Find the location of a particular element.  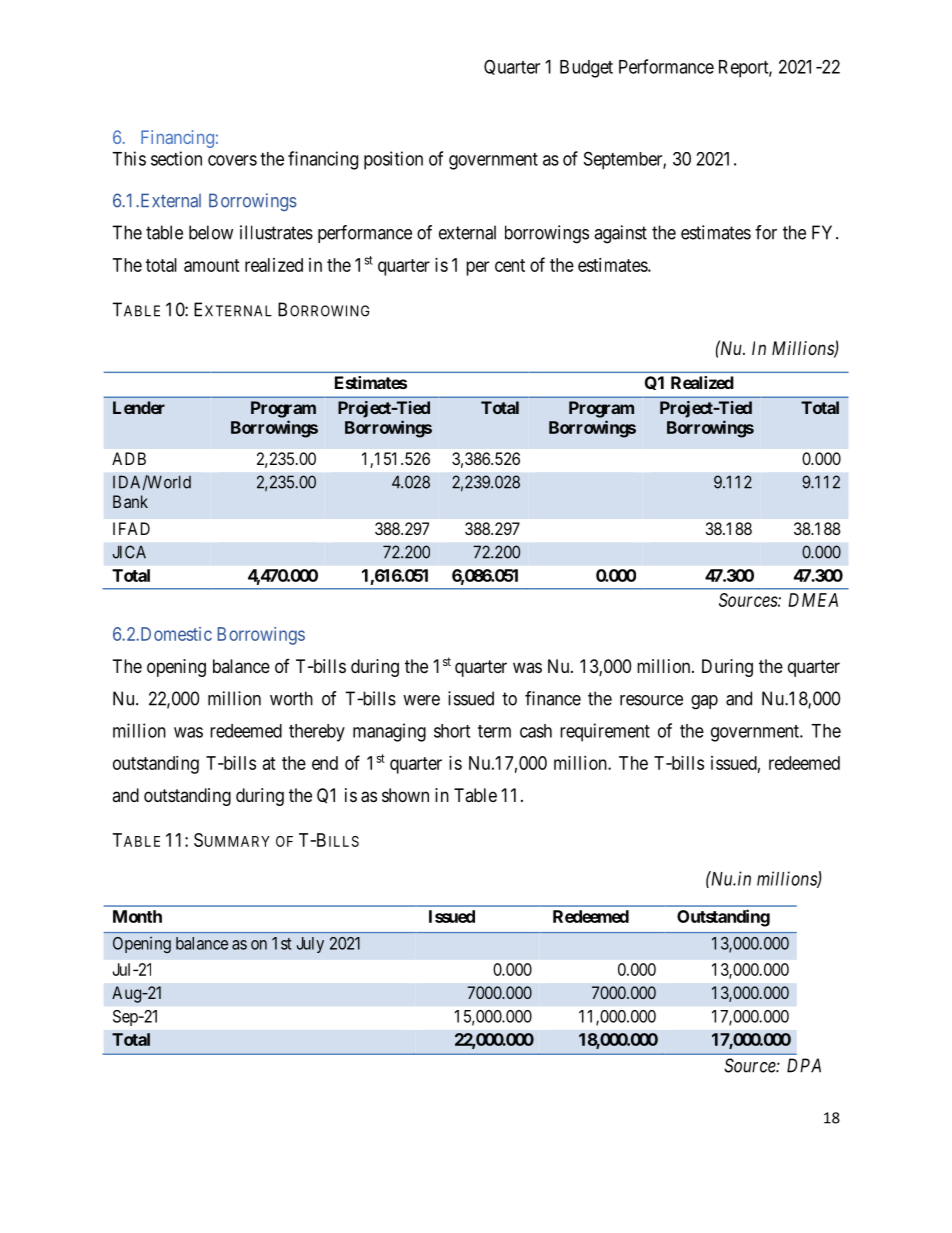

covers is located at coordinates (232, 160).
